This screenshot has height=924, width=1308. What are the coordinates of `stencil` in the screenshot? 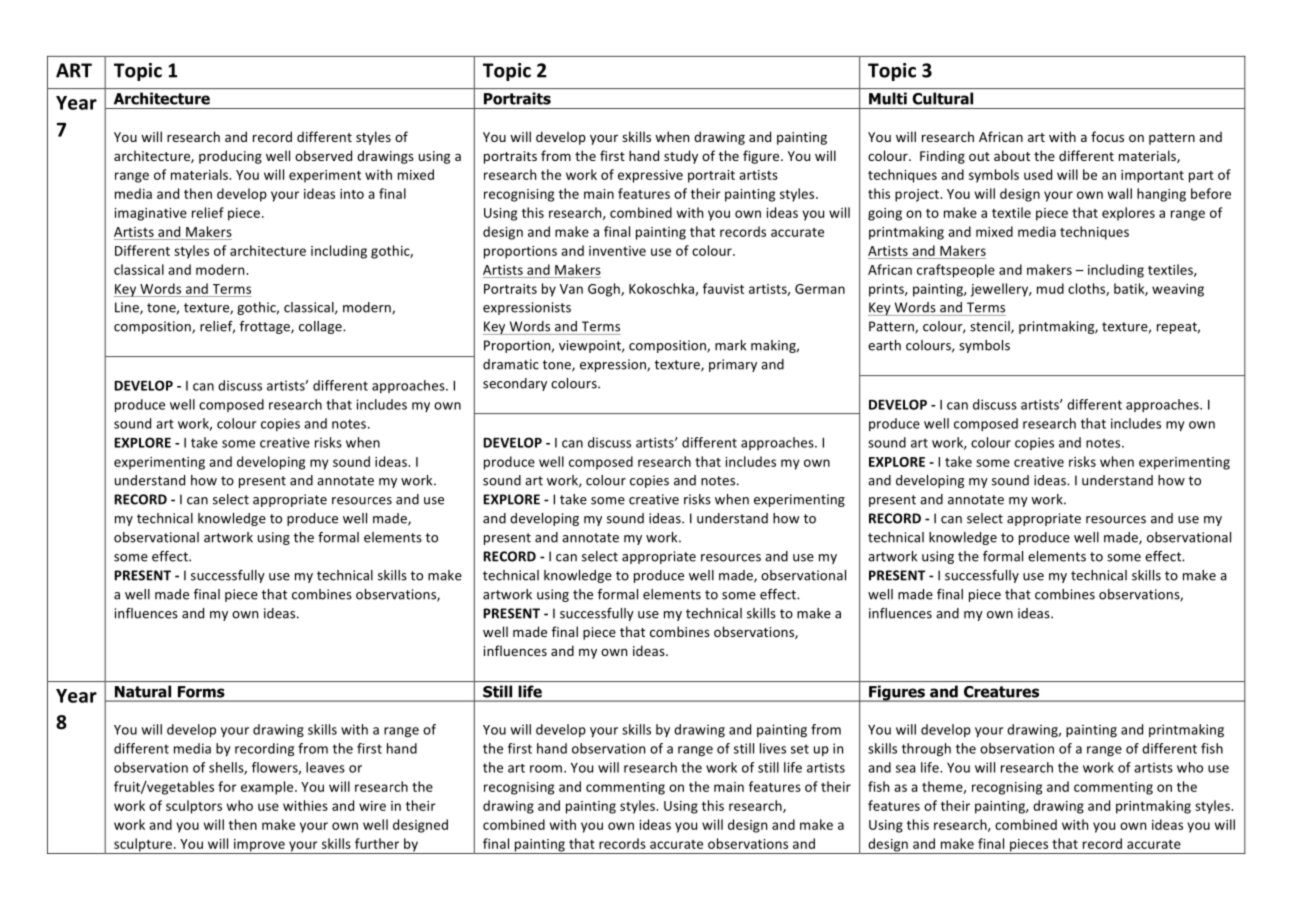 It's located at (991, 327).
